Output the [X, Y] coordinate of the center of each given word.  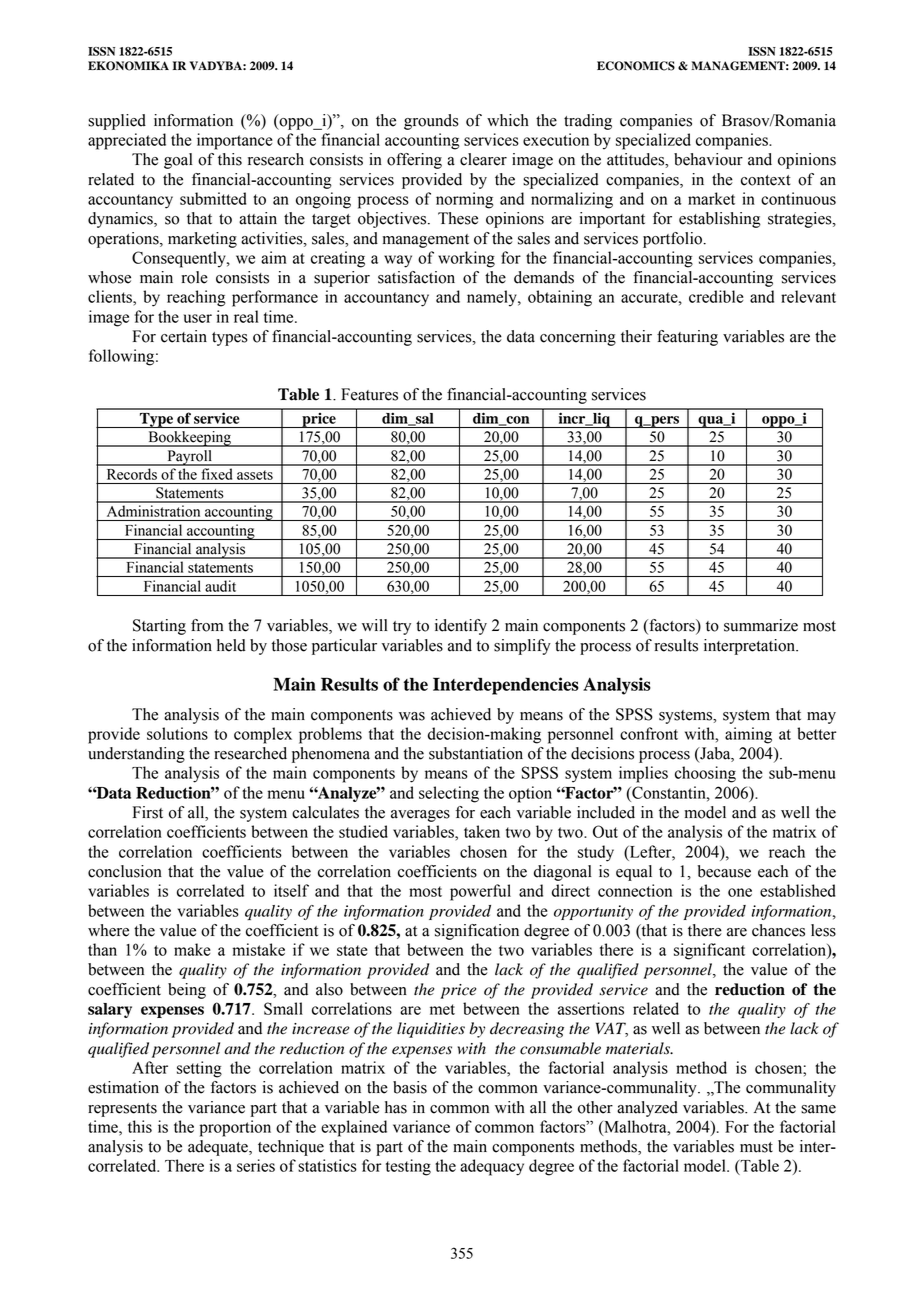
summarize [761, 625]
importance [235, 141]
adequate [219, 1148]
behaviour [708, 159]
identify [461, 627]
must [756, 1147]
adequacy [492, 1167]
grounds [431, 122]
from [207, 625]
